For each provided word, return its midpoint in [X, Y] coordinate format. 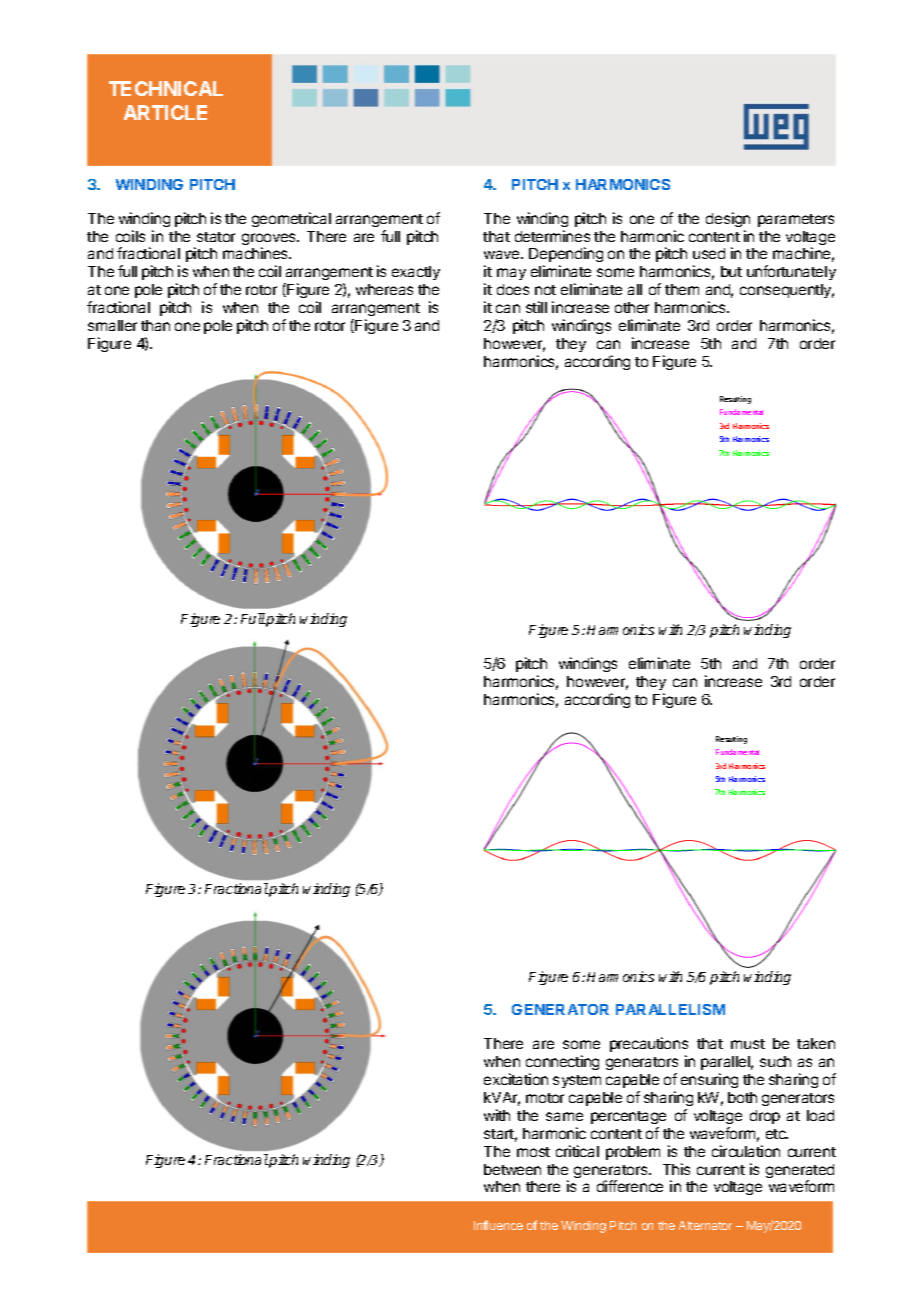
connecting [562, 1064]
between [512, 1169]
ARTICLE [165, 112]
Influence [498, 1225]
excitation [516, 1079]
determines [552, 236]
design [728, 219]
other [632, 307]
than [155, 325]
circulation [746, 1151]
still [536, 307]
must [748, 1044]
